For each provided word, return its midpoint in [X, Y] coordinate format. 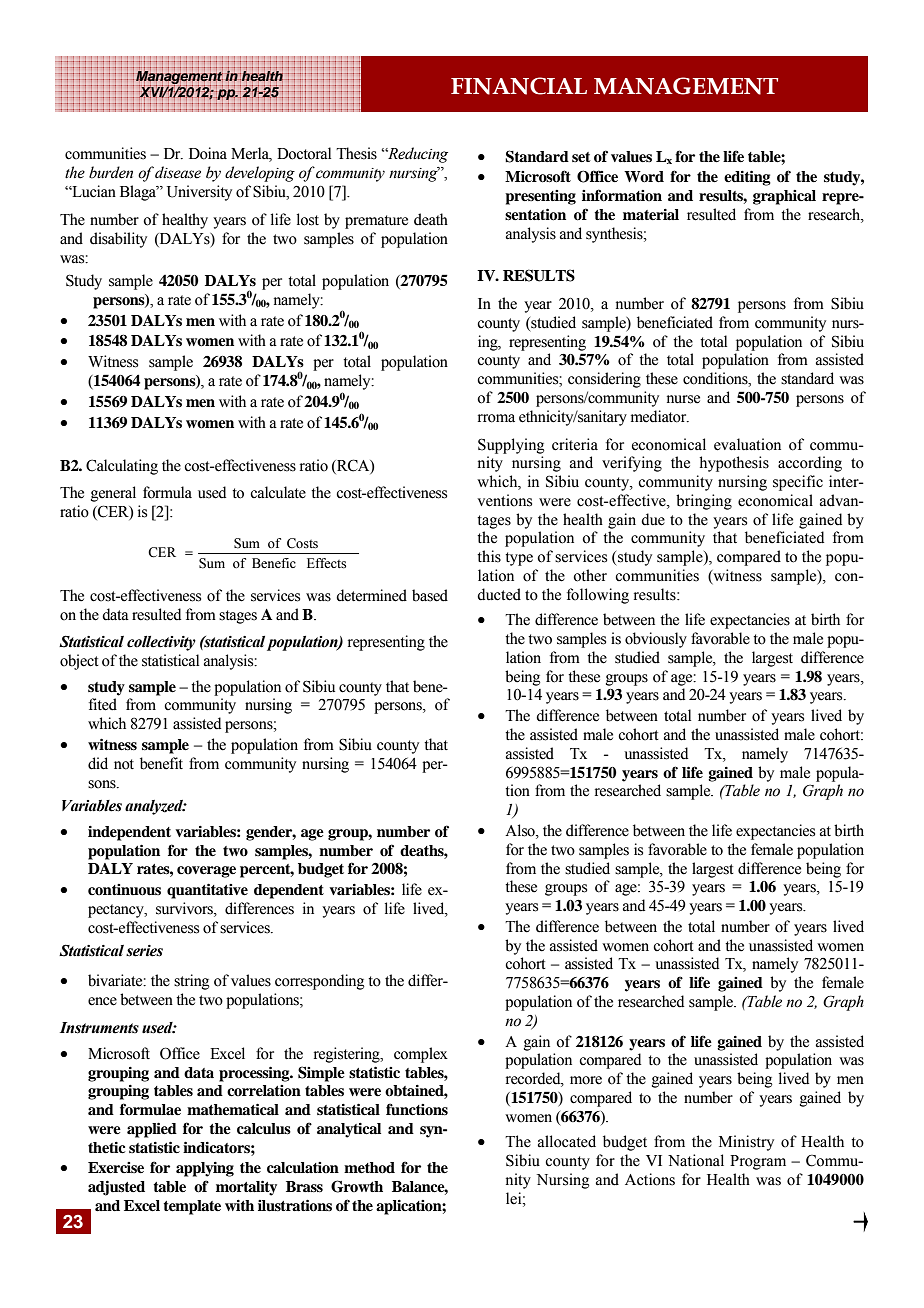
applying [205, 1169]
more [586, 1080]
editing [747, 178]
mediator [660, 416]
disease [178, 172]
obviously [656, 640]
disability [118, 240]
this [489, 556]
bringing [704, 502]
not [124, 764]
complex [421, 1055]
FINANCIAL [519, 86]
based [430, 595]
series [144, 951]
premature [376, 222]
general [113, 494]
